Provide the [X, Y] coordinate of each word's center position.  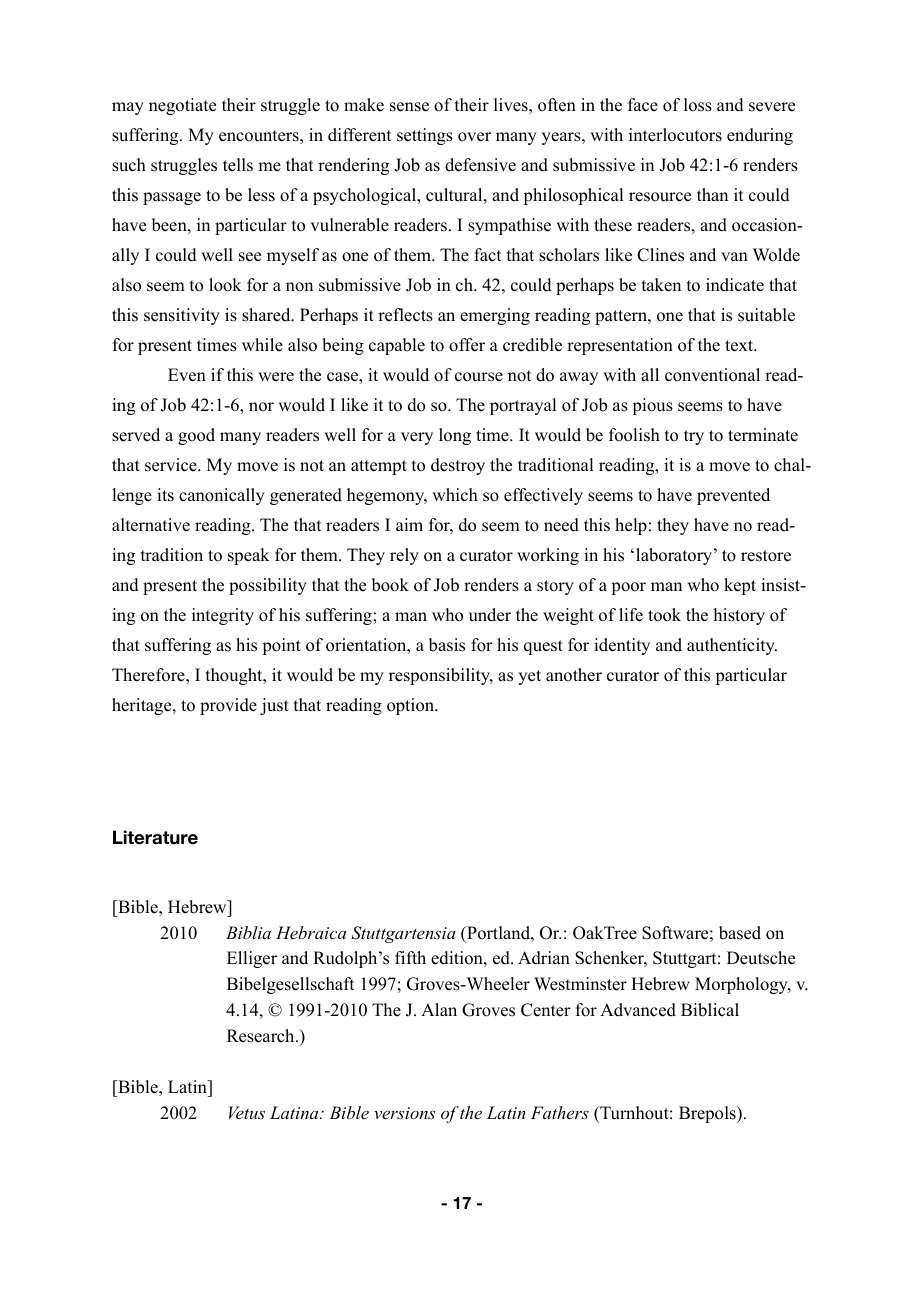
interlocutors [675, 135]
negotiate [182, 106]
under [490, 615]
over [474, 137]
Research [262, 1036]
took [664, 615]
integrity [223, 616]
